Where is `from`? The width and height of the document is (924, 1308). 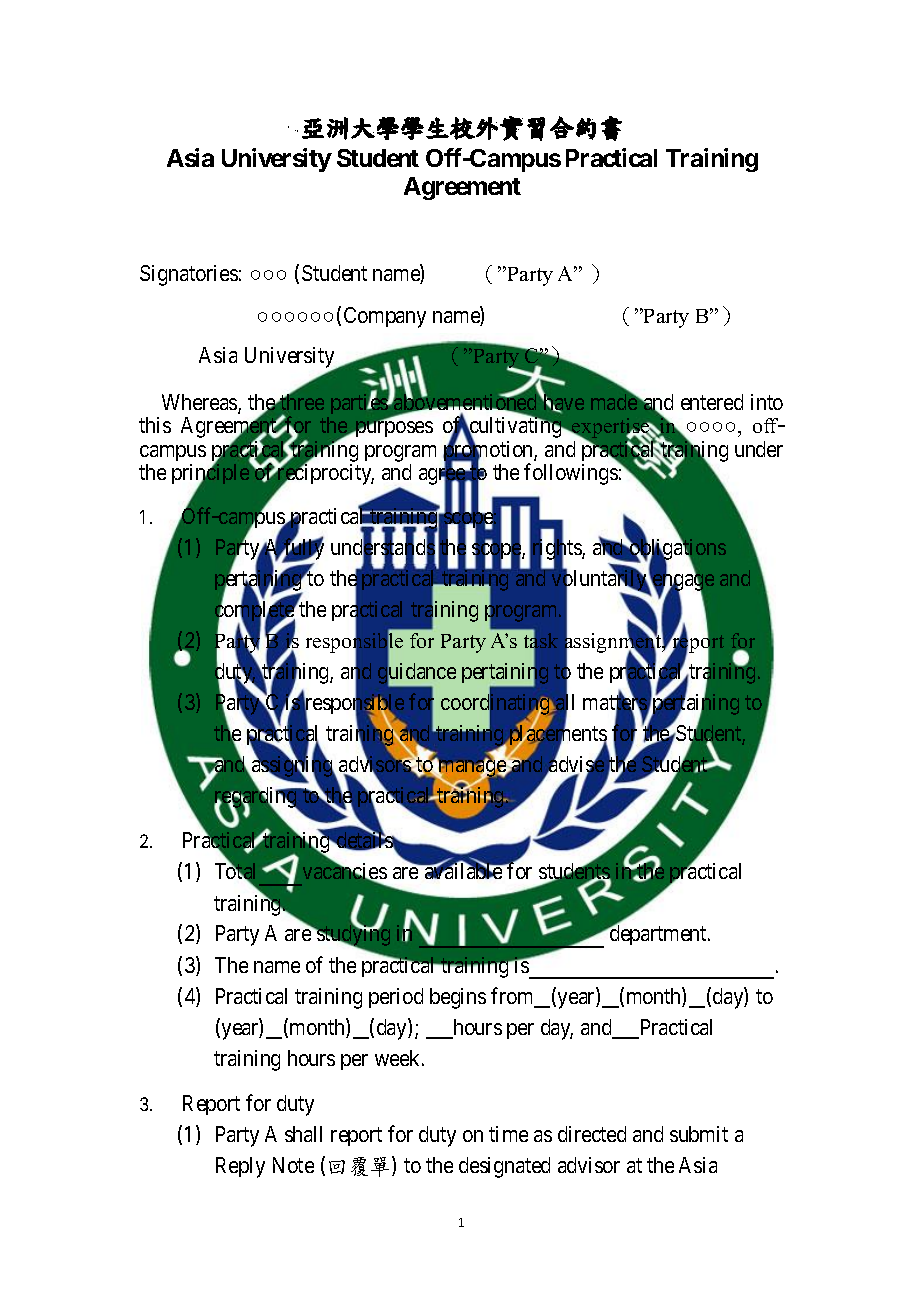 from is located at coordinates (514, 997).
